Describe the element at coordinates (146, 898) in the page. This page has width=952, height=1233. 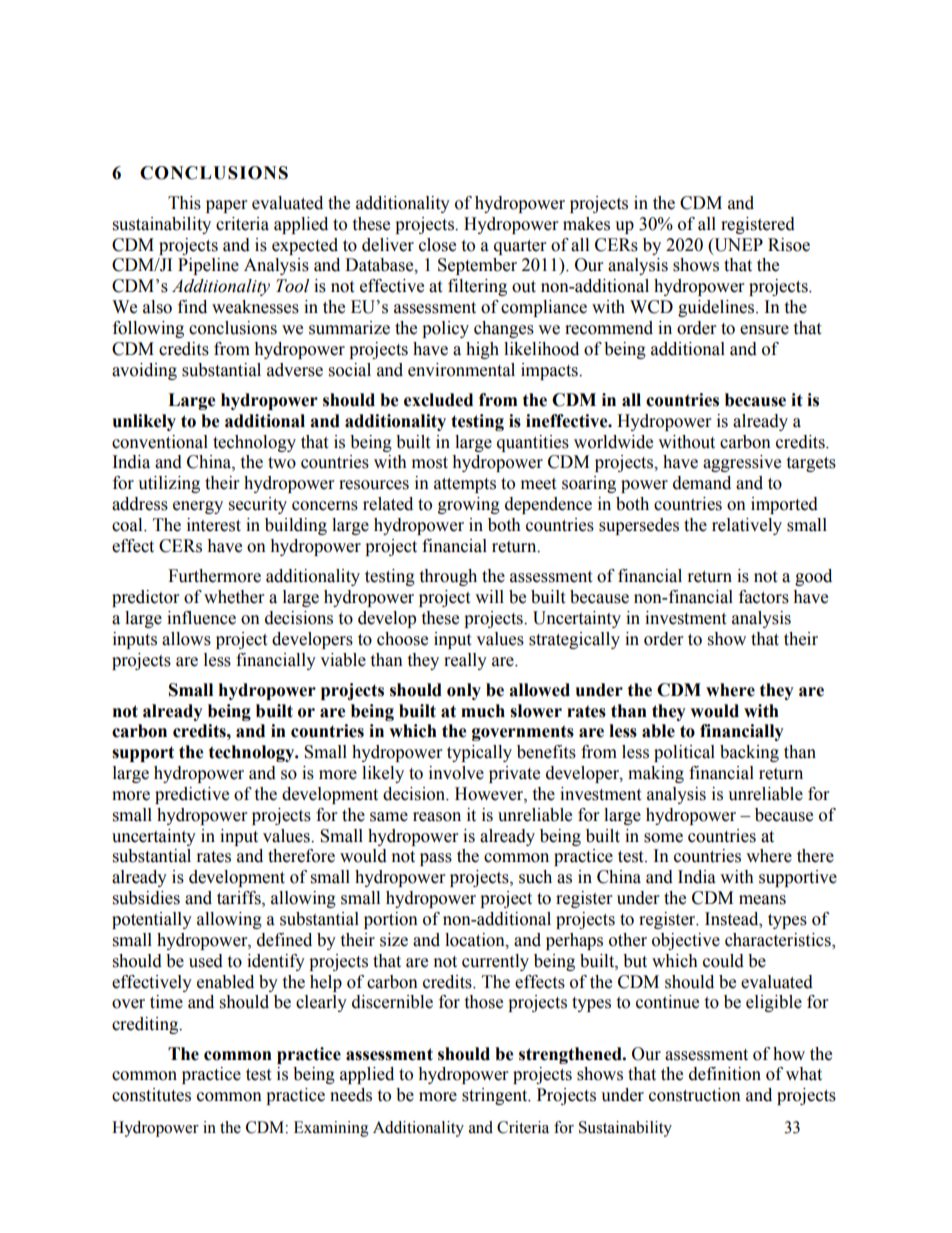
I see `subsidies` at that location.
